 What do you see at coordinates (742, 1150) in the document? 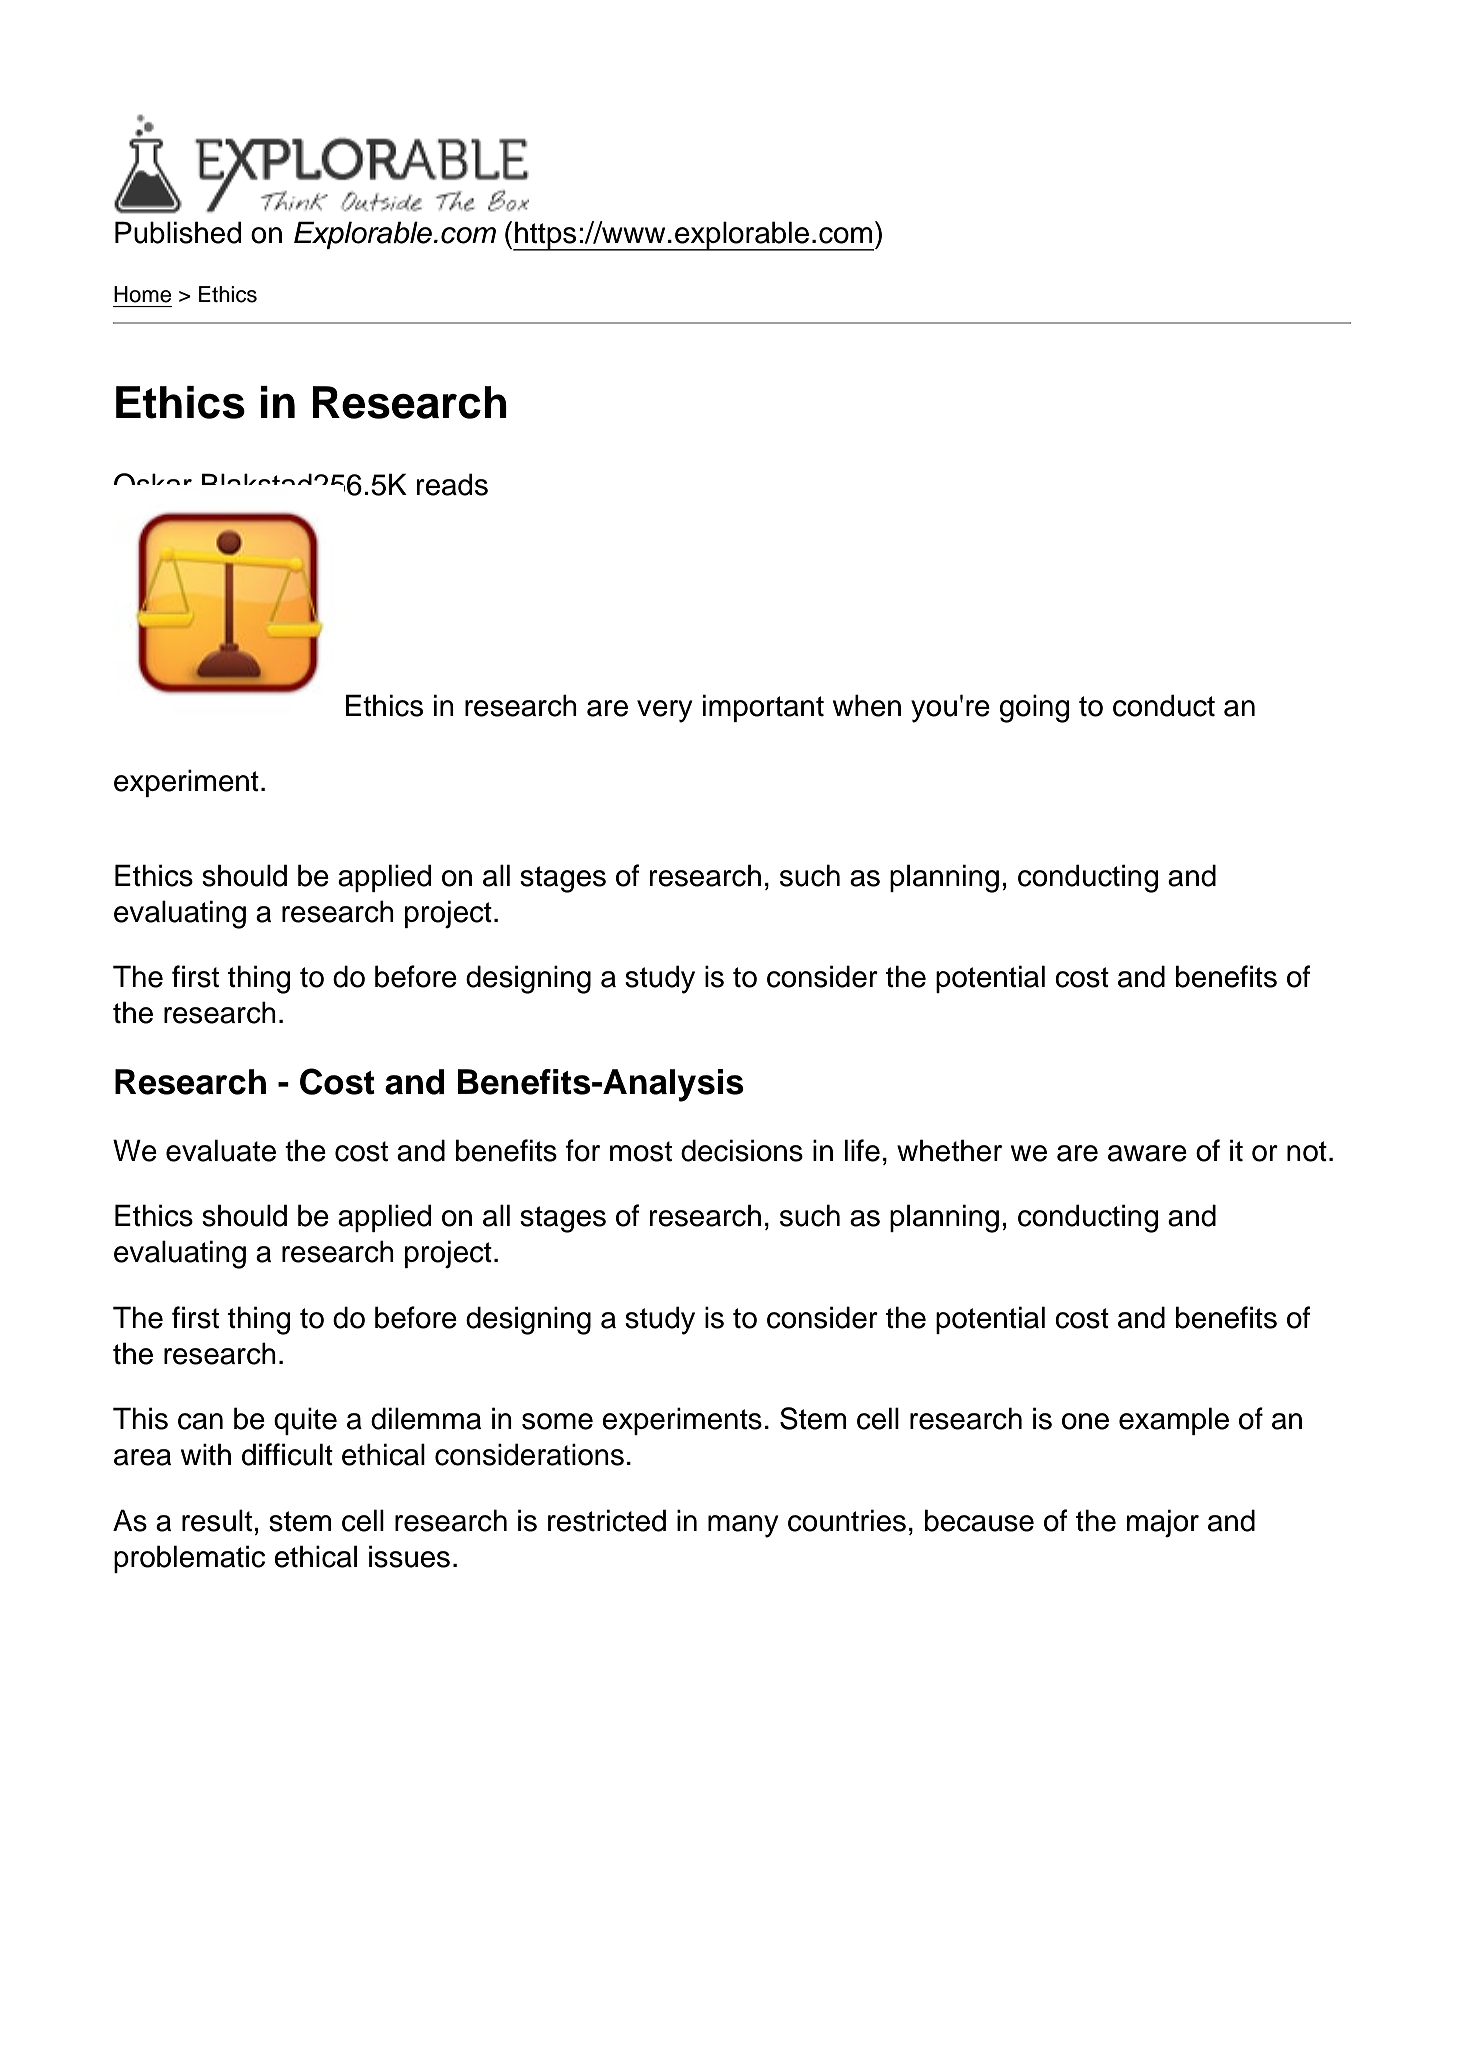
I see `decisions` at bounding box center [742, 1150].
